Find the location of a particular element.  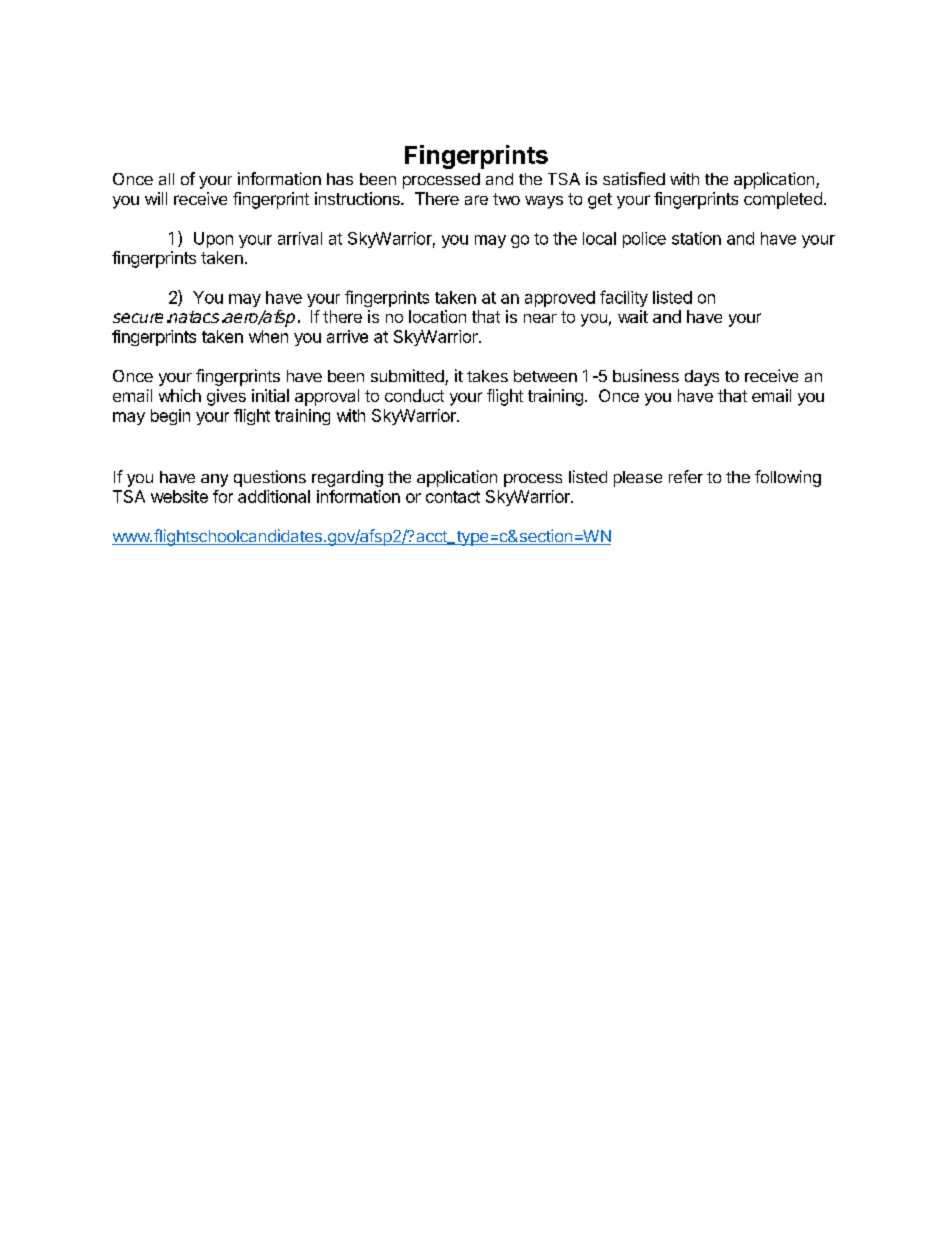

contact is located at coordinates (453, 497).
